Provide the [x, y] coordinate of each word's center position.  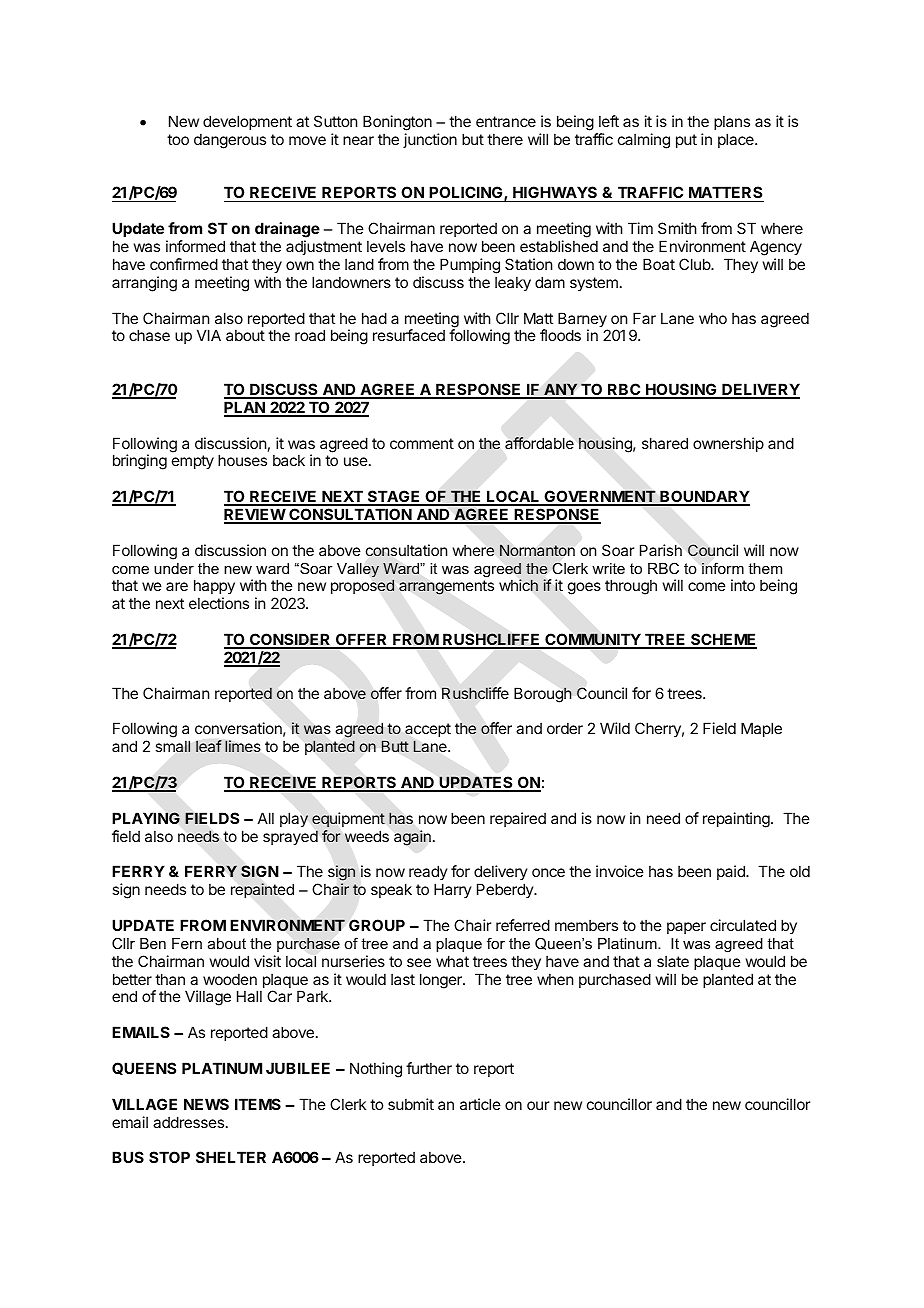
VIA [209, 335]
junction [430, 140]
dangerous [230, 141]
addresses [188, 1122]
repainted [262, 890]
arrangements [446, 587]
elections [219, 603]
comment [422, 443]
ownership [728, 444]
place [737, 140]
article [480, 1104]
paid [732, 872]
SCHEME [723, 640]
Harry [453, 890]
